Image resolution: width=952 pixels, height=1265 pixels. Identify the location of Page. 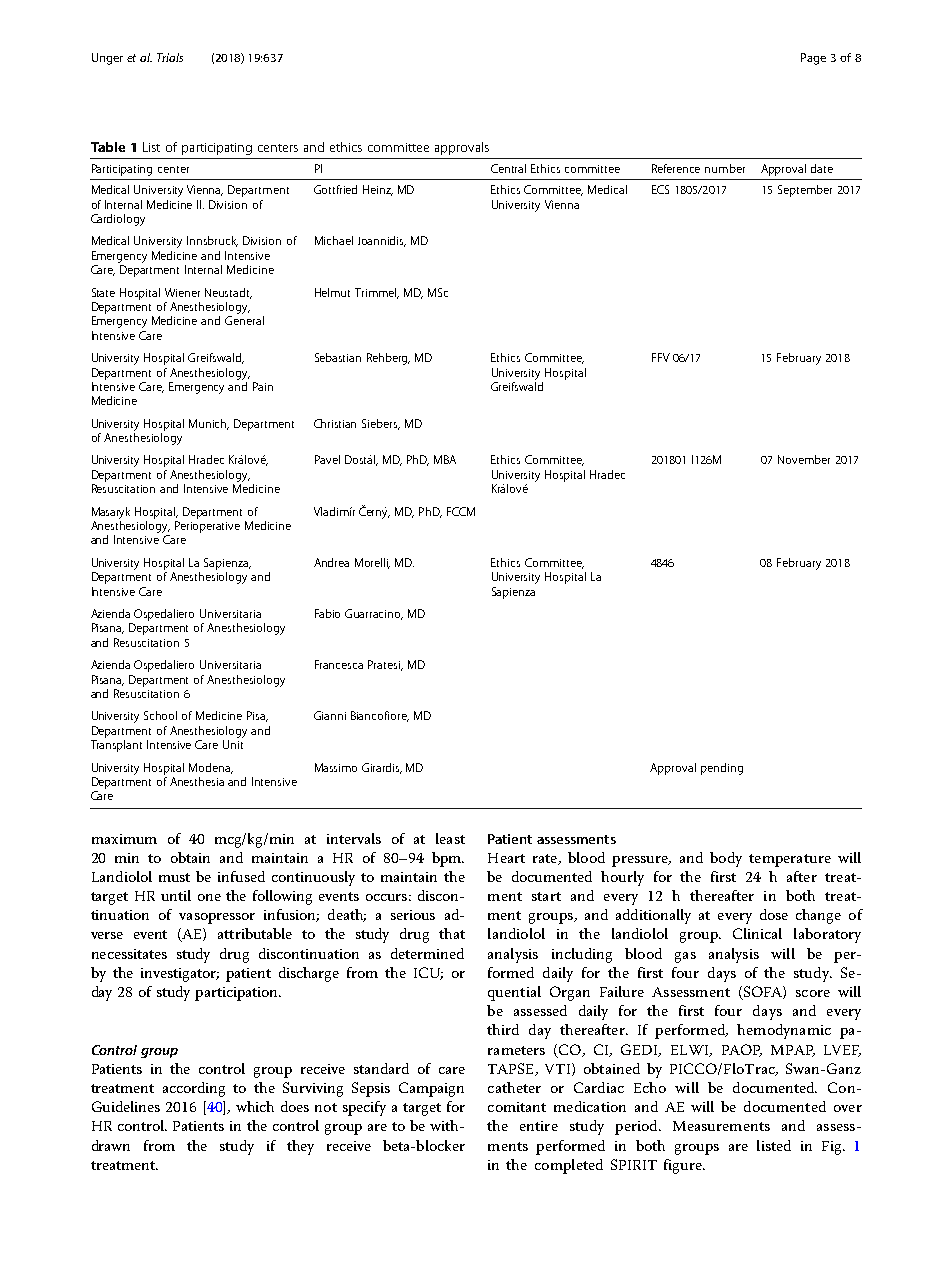
(813, 59).
